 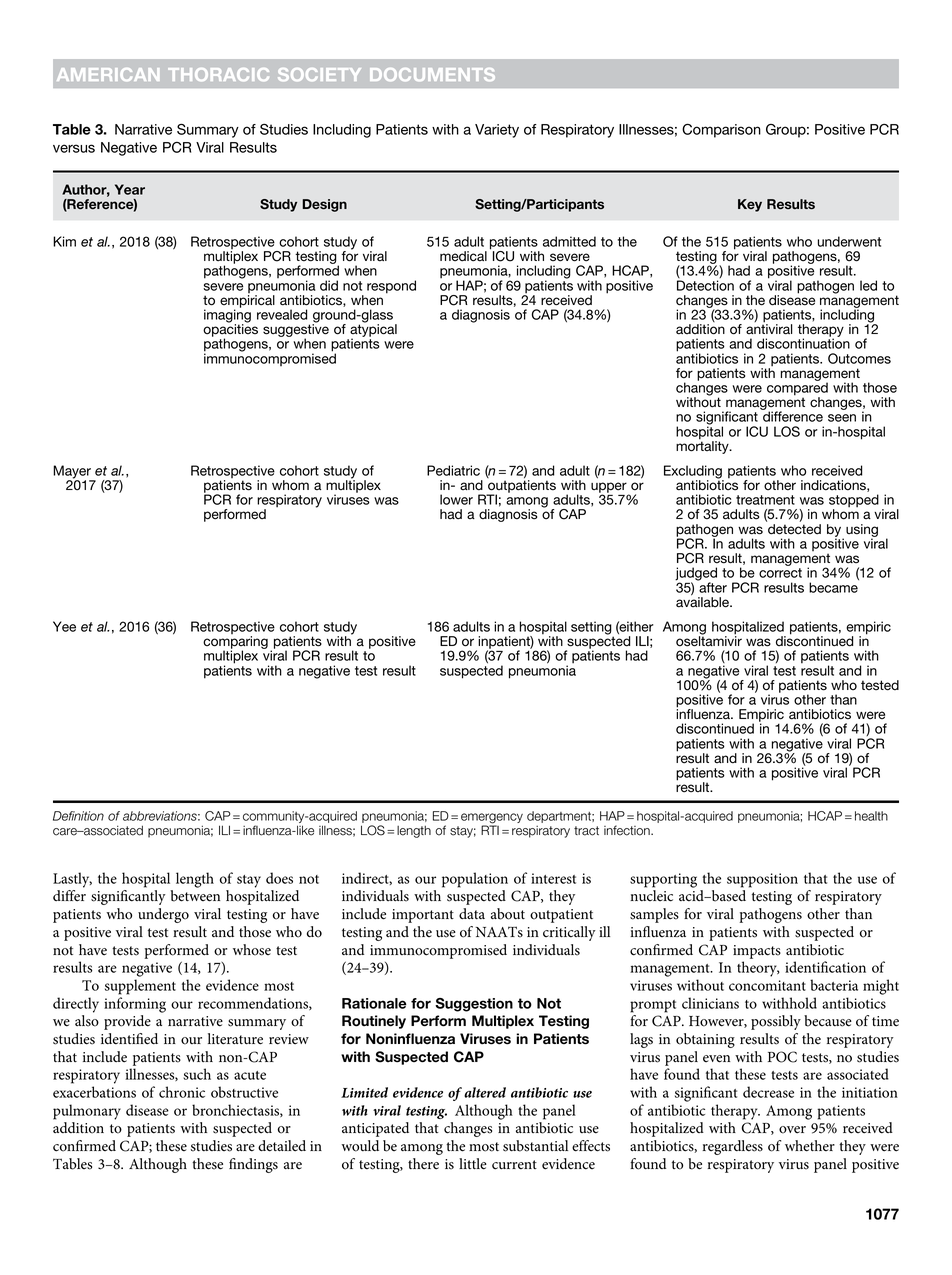 What do you see at coordinates (497, 131) in the document?
I see `Variety` at bounding box center [497, 131].
